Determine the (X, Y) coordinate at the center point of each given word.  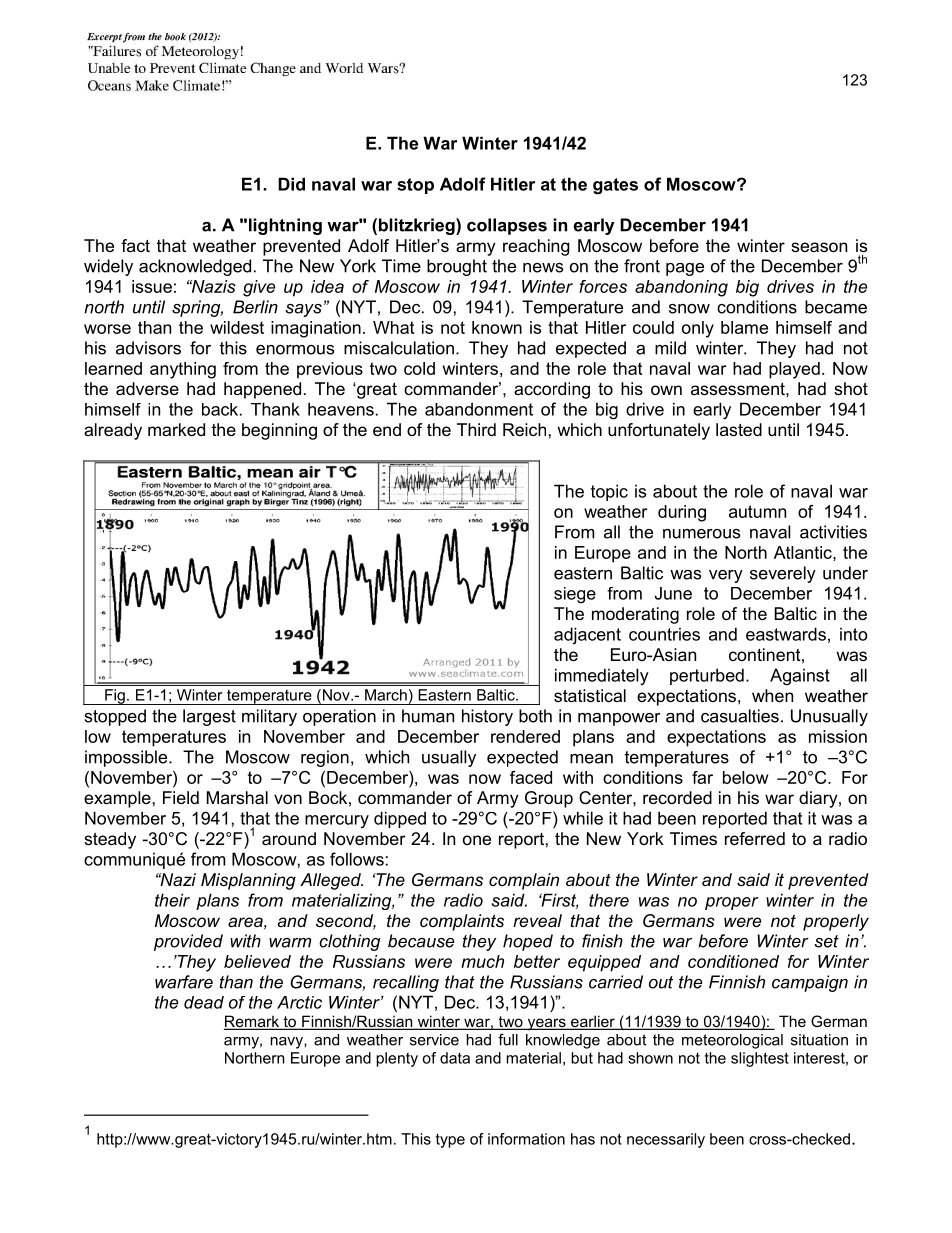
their (172, 900)
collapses (507, 226)
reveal (537, 920)
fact (135, 245)
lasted (739, 429)
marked (176, 429)
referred (755, 838)
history (487, 717)
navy (287, 1043)
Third (476, 429)
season (819, 247)
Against (800, 677)
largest (209, 717)
